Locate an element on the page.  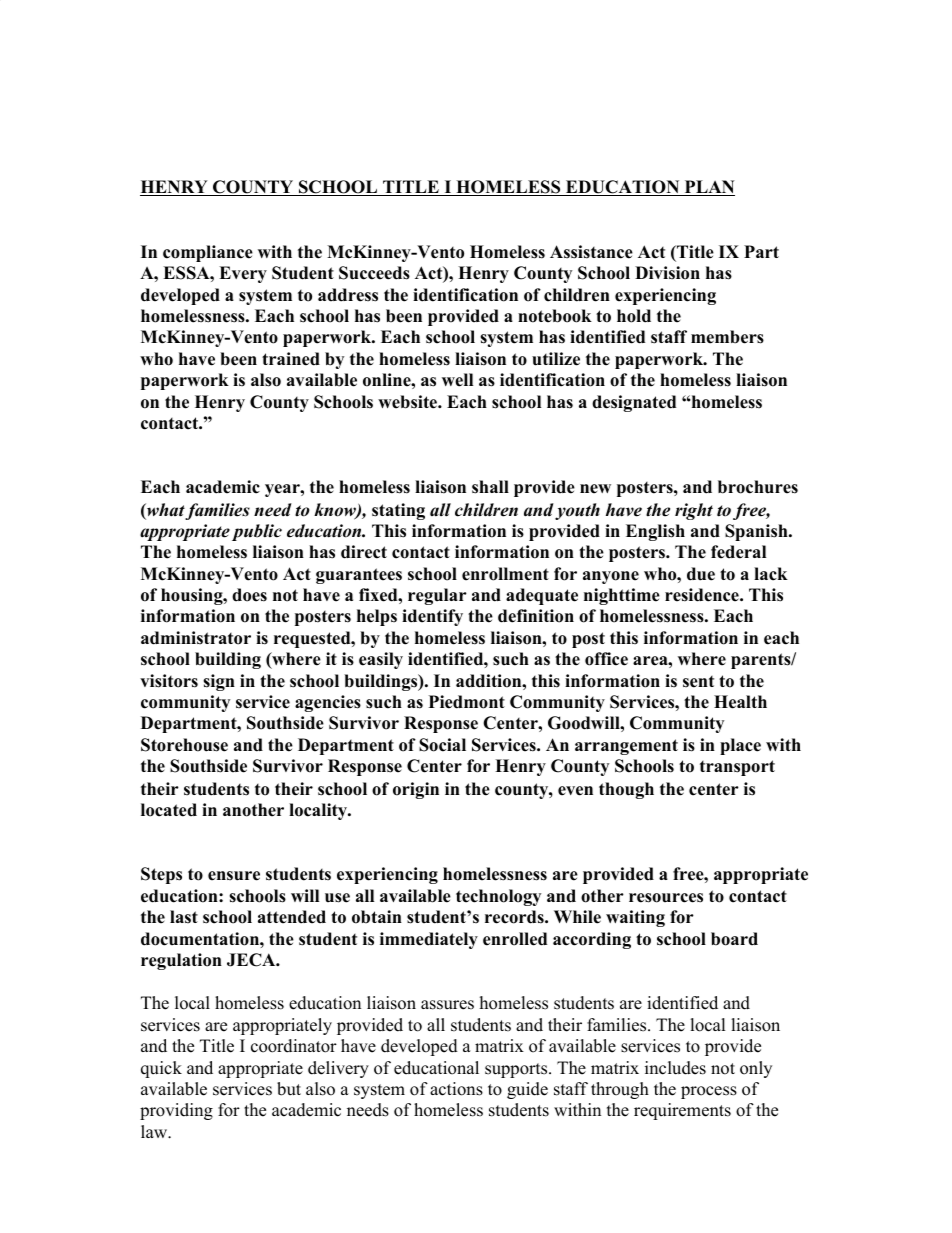
PLAN is located at coordinates (708, 188).
